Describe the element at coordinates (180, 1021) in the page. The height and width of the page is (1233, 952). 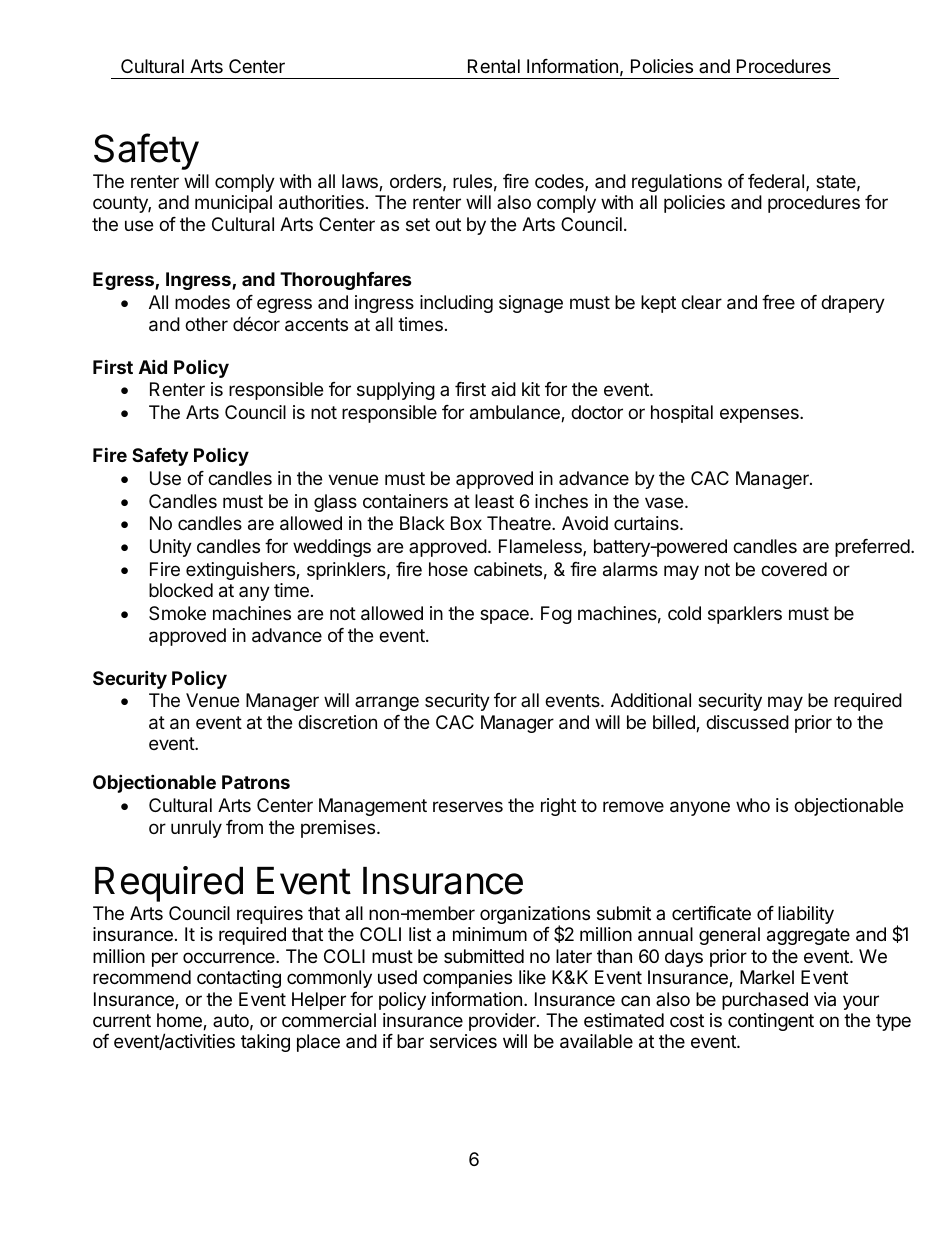
I see `home` at that location.
